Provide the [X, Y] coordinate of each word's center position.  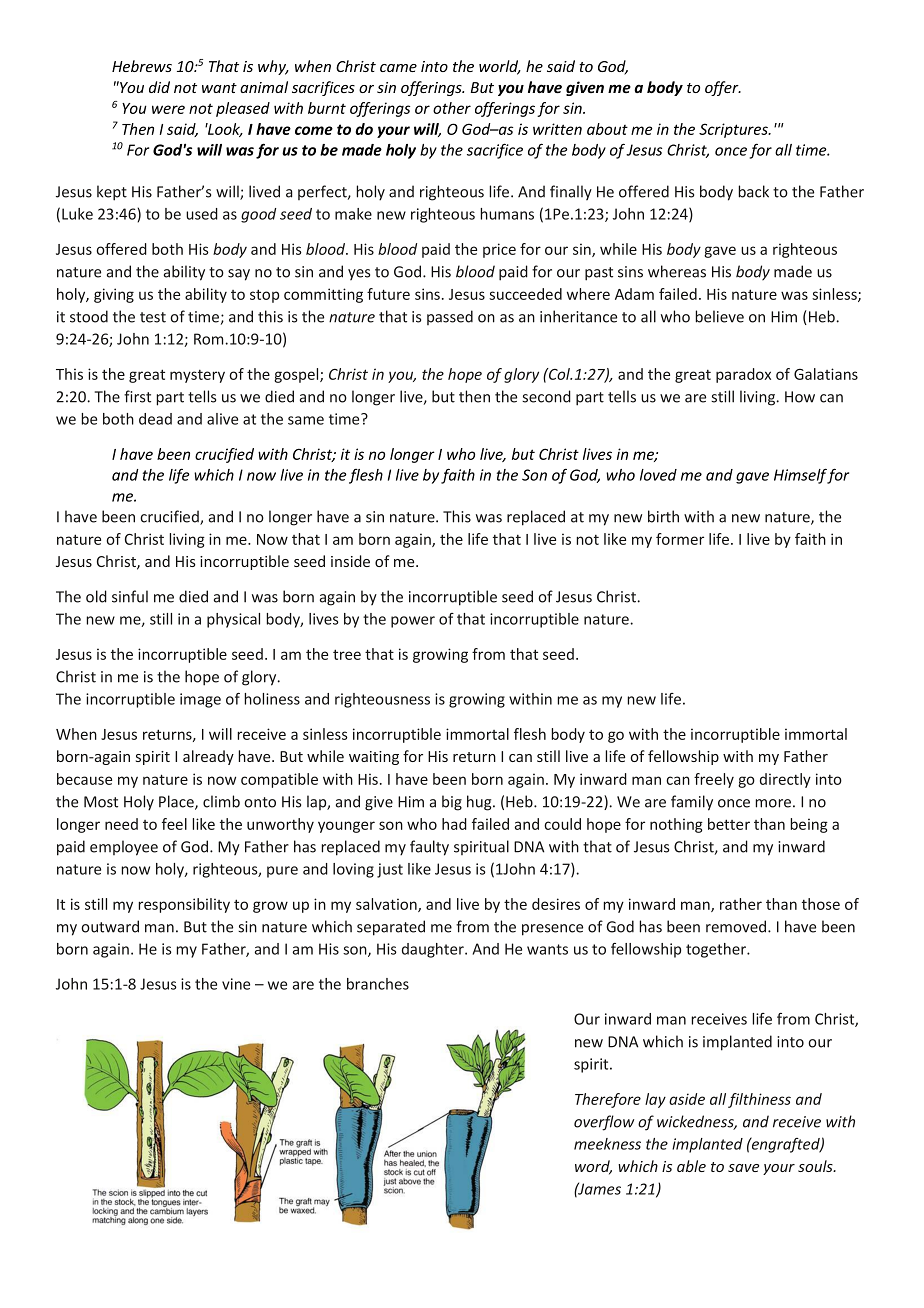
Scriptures [734, 130]
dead [155, 419]
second [546, 396]
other [452, 108]
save [743, 1168]
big [452, 803]
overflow [604, 1123]
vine [236, 984]
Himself [801, 476]
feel [174, 824]
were [168, 109]
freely [714, 780]
